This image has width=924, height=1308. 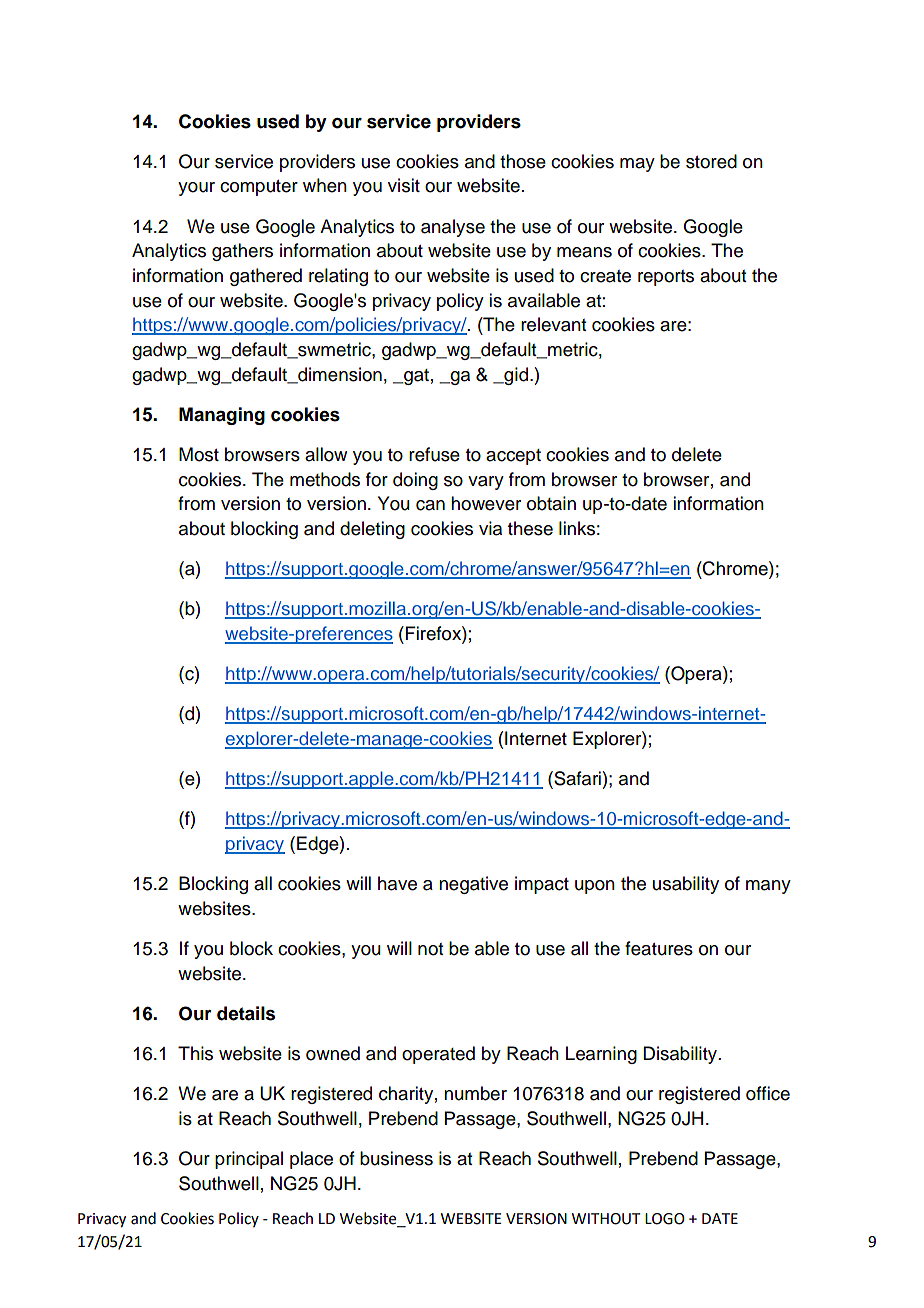 I want to click on computer, so click(x=259, y=188).
